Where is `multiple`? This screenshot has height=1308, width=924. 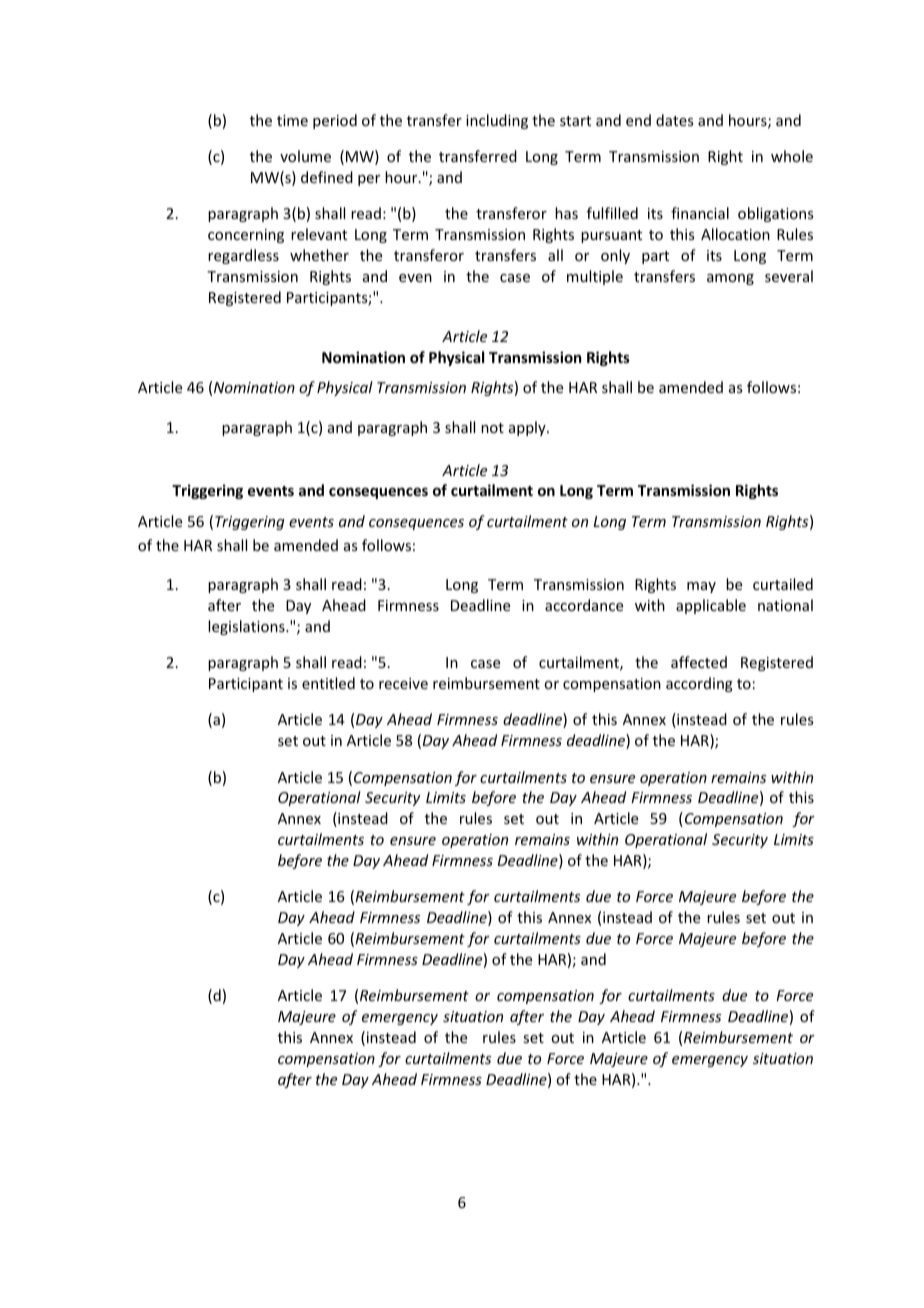 multiple is located at coordinates (595, 277).
